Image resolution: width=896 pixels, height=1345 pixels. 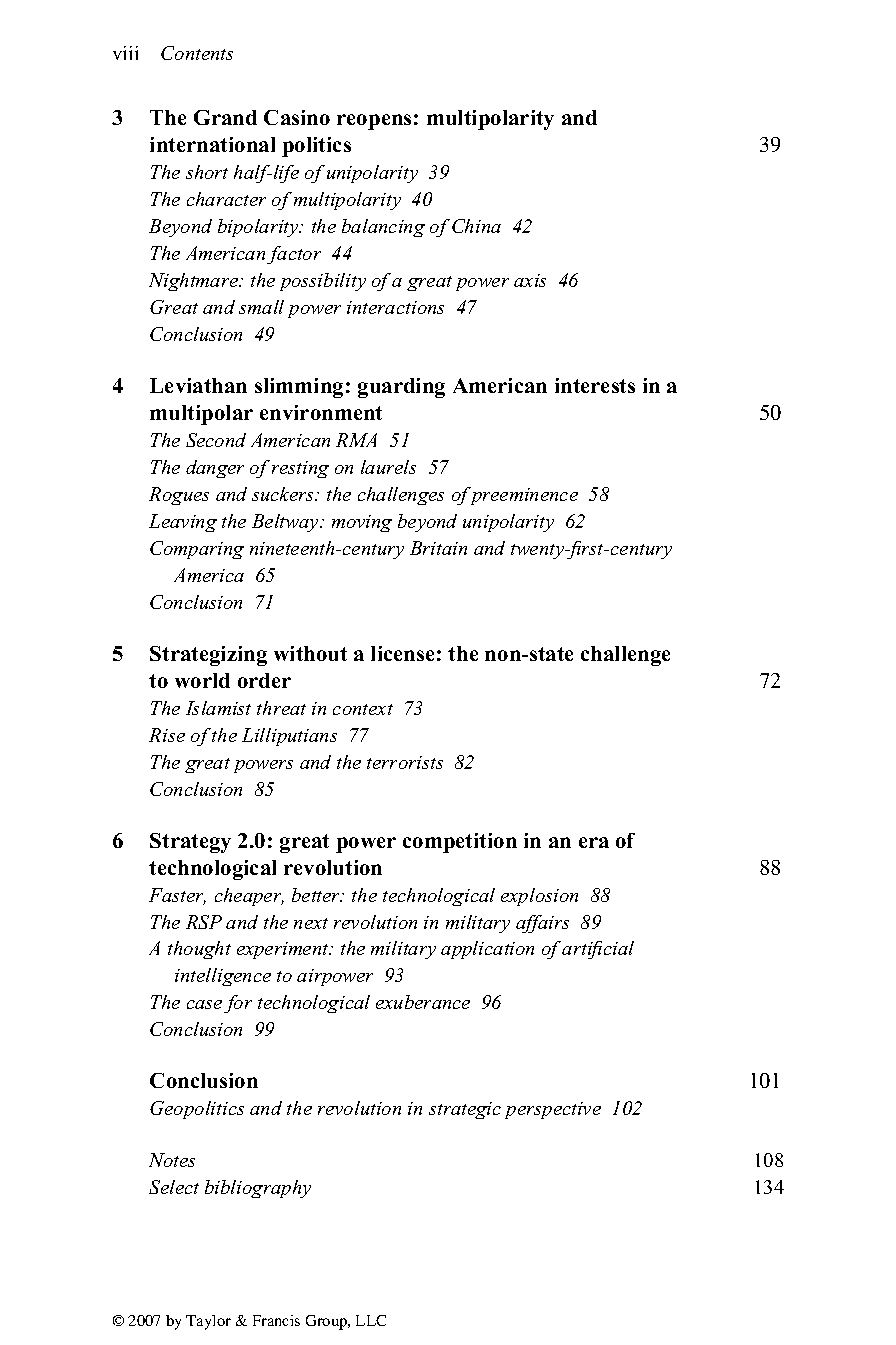 What do you see at coordinates (363, 709) in the screenshot?
I see `context` at bounding box center [363, 709].
